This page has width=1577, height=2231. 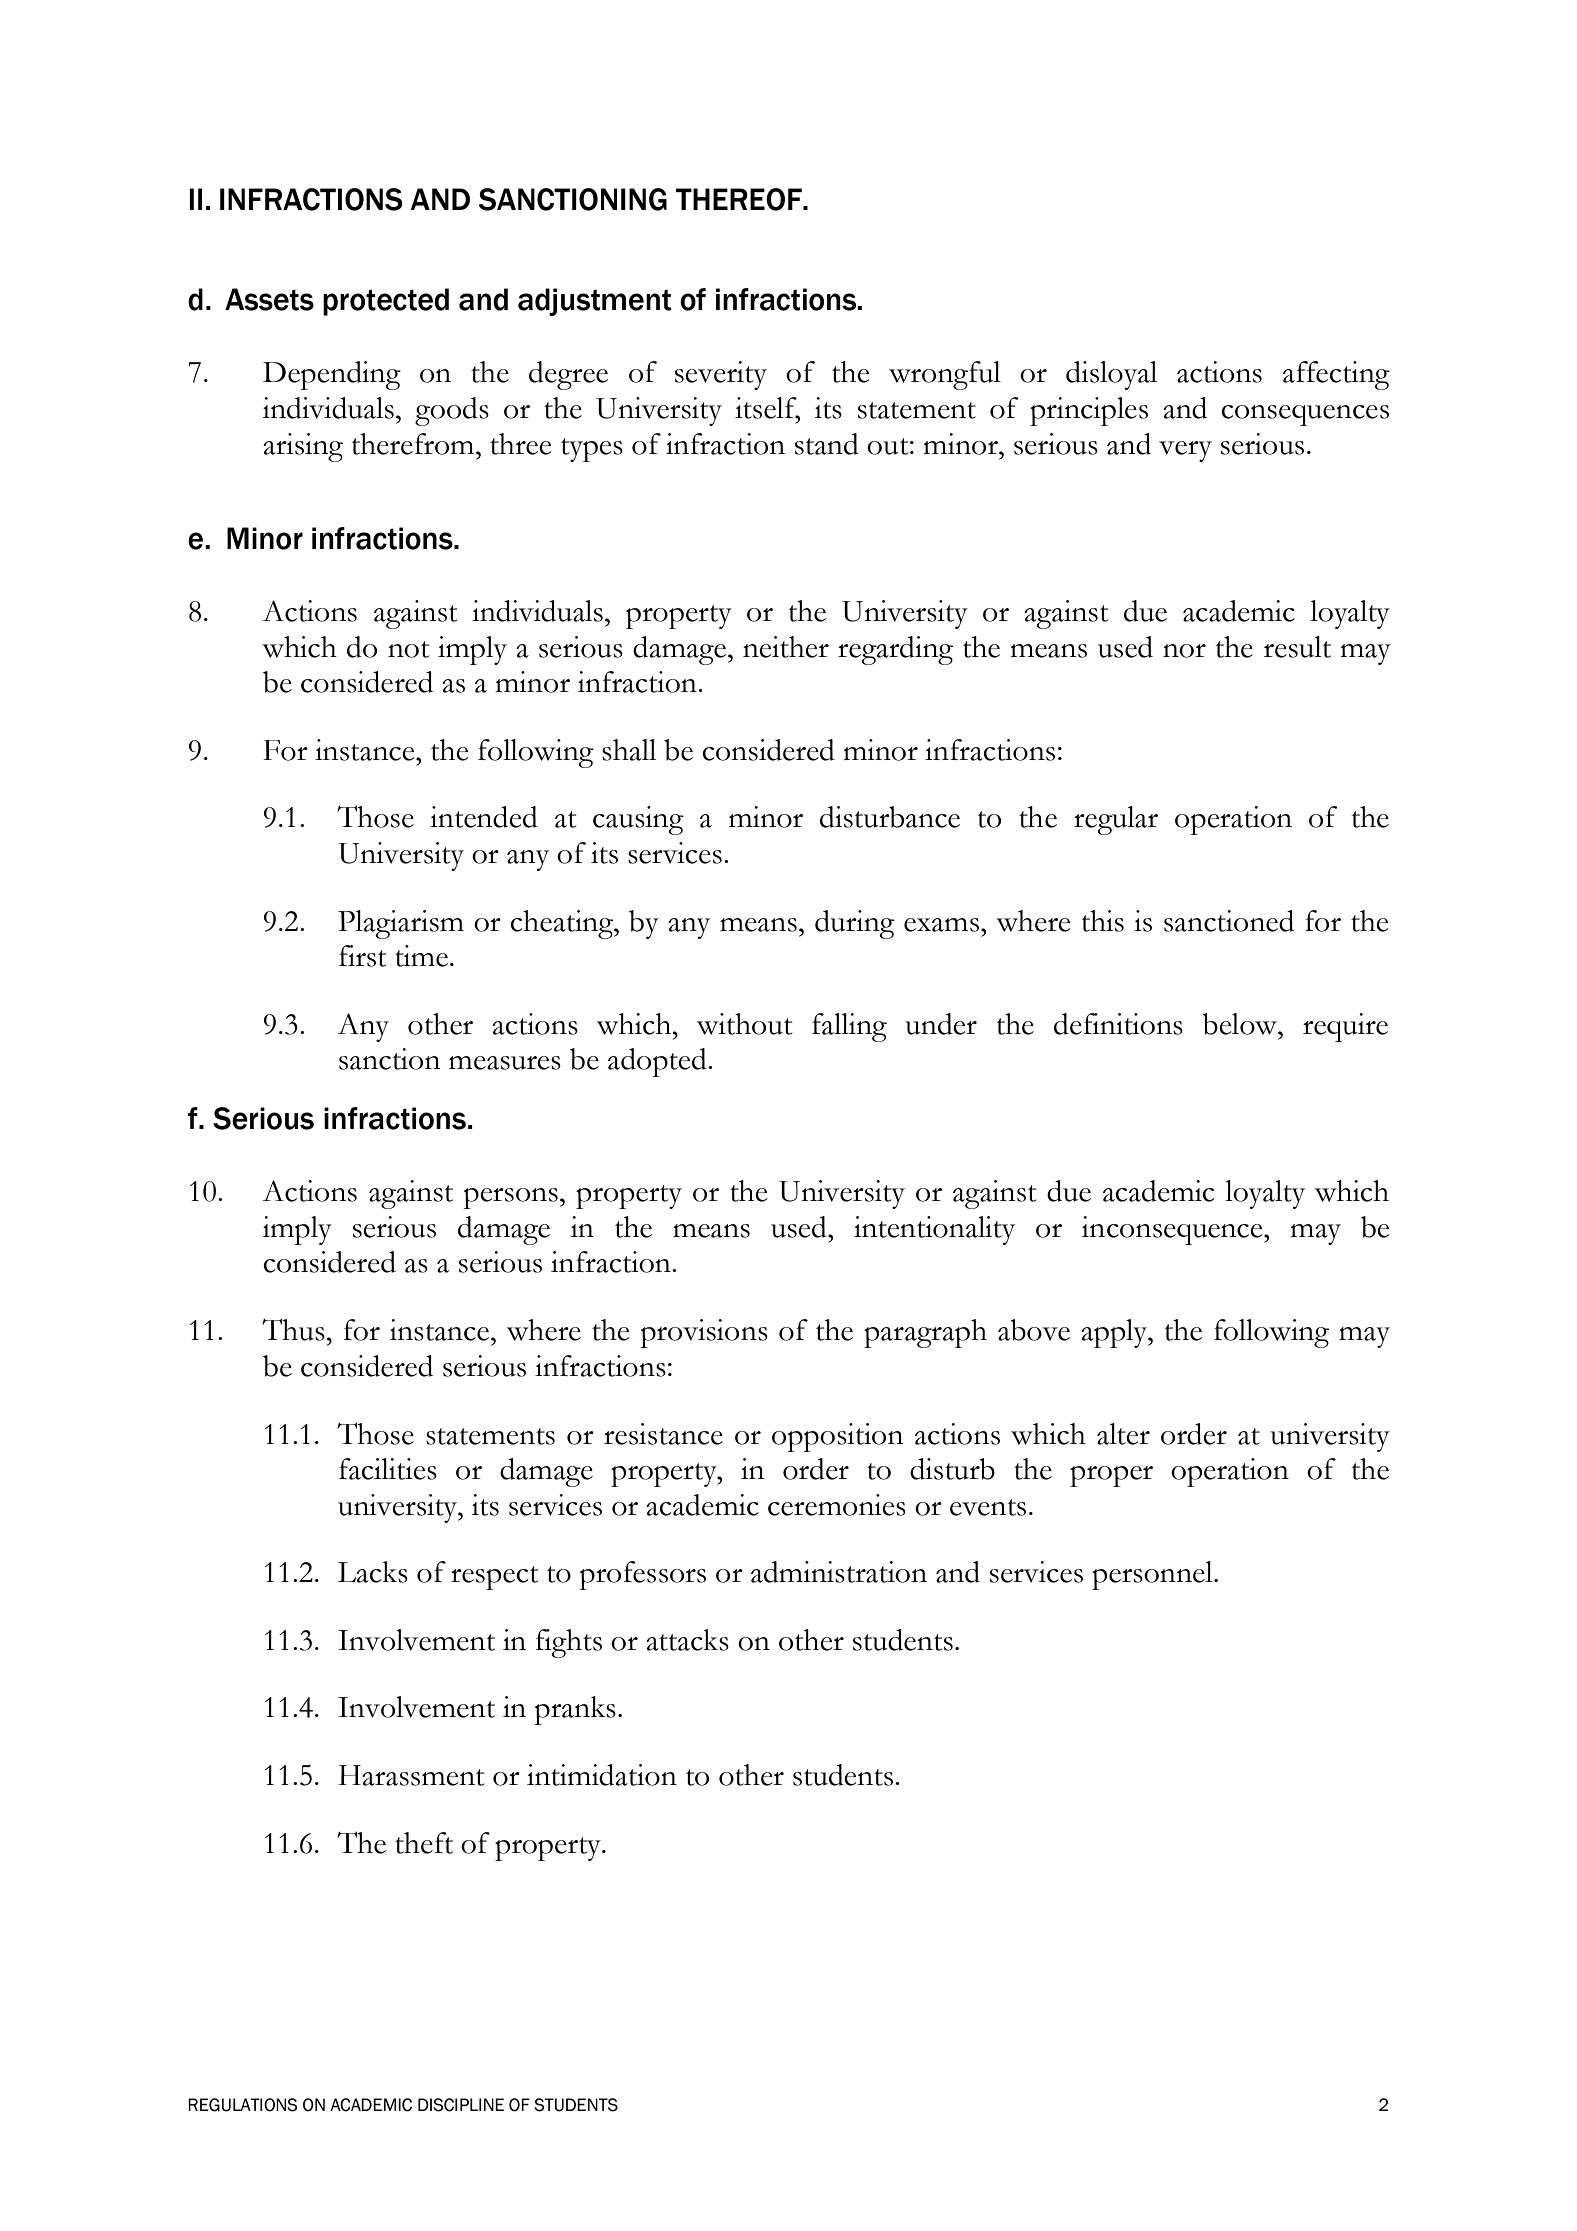 What do you see at coordinates (386, 302) in the page?
I see `protected` at bounding box center [386, 302].
